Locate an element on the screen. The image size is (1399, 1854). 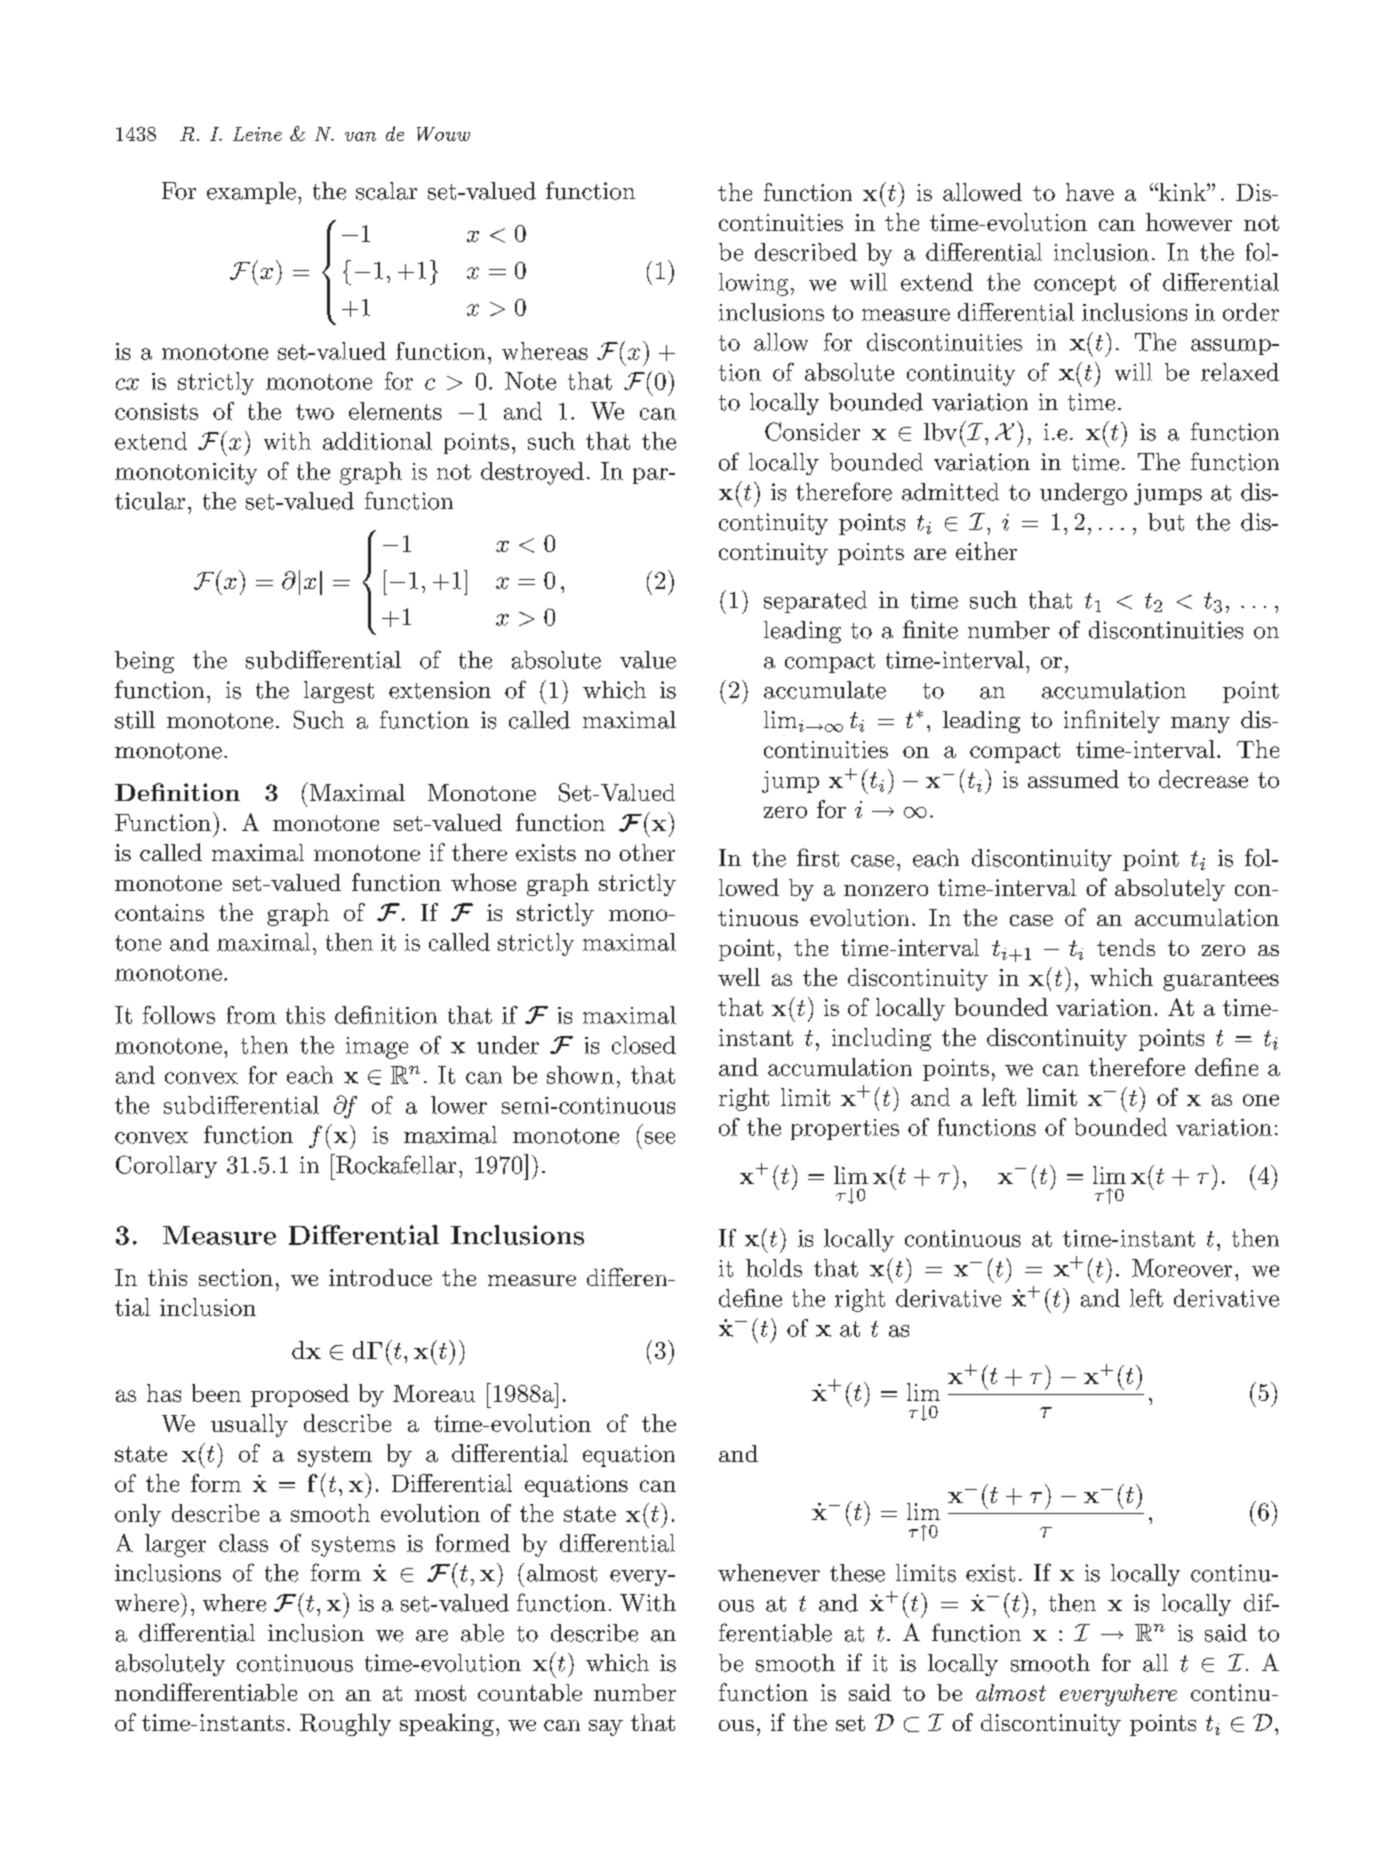
Moreover is located at coordinates (1182, 1268).
